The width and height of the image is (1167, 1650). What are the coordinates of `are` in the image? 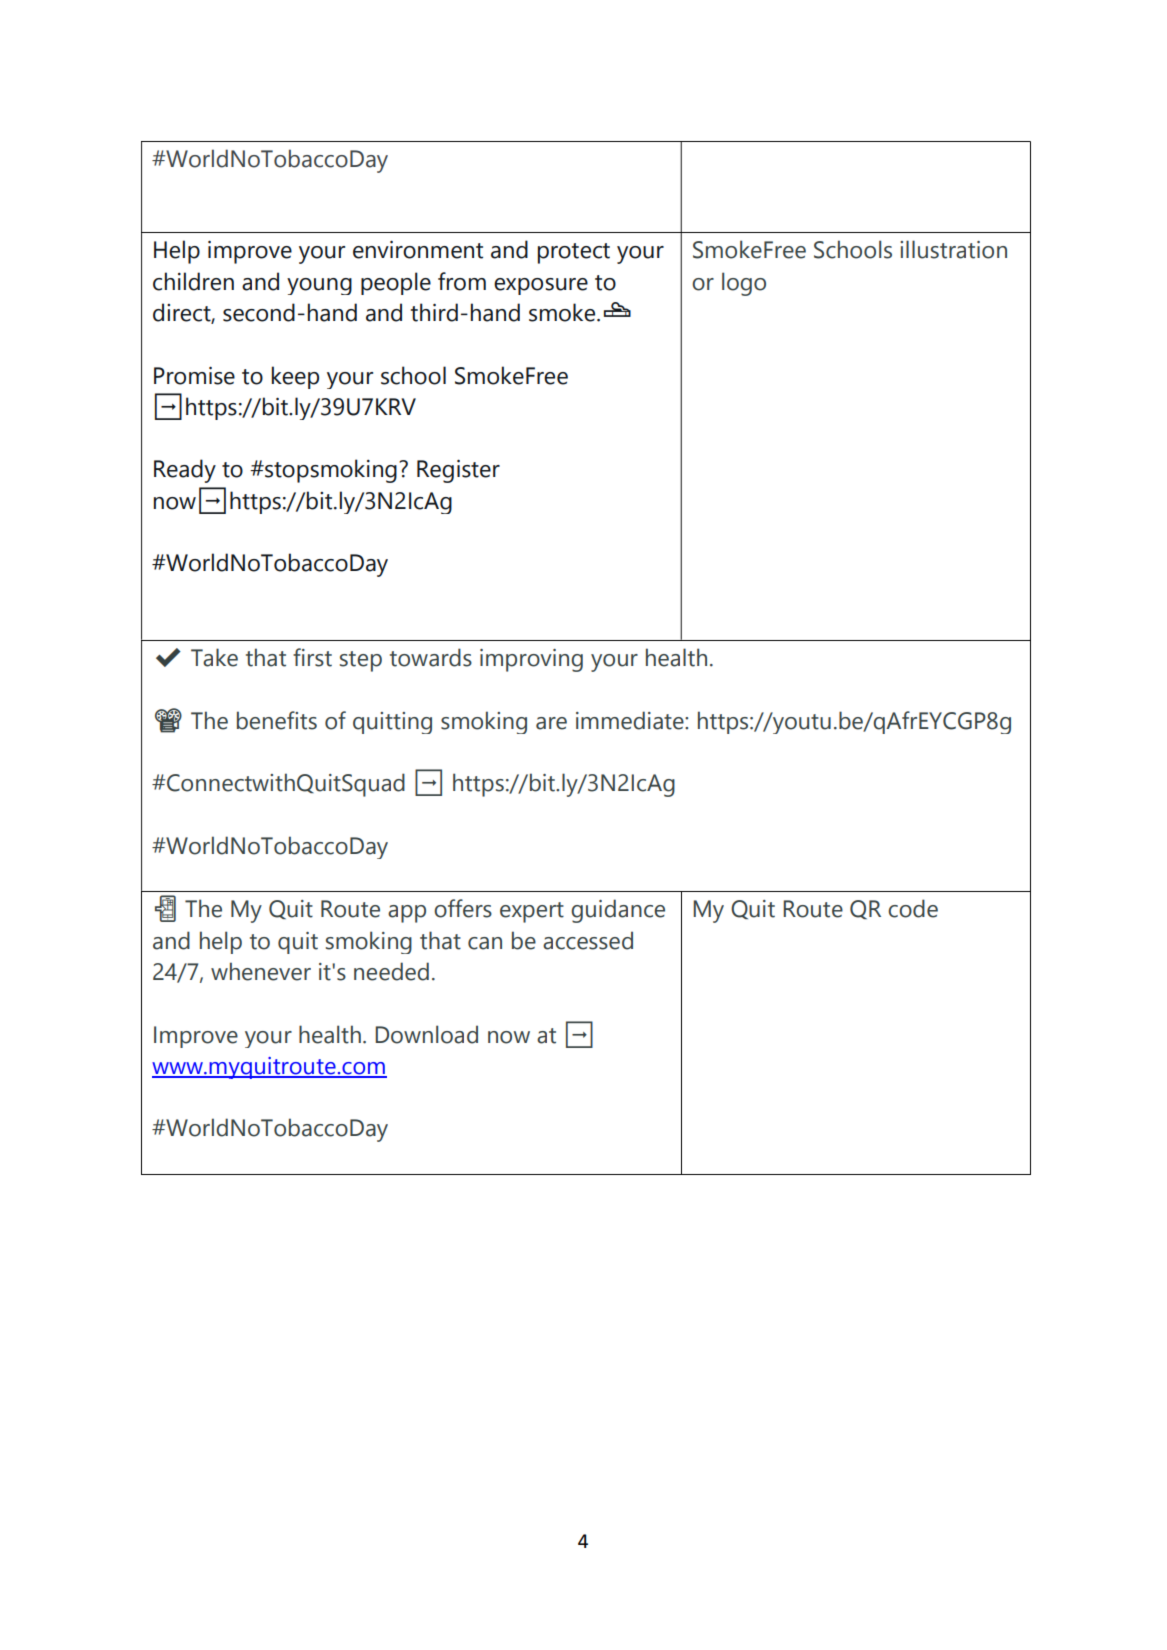 It's located at (551, 723).
